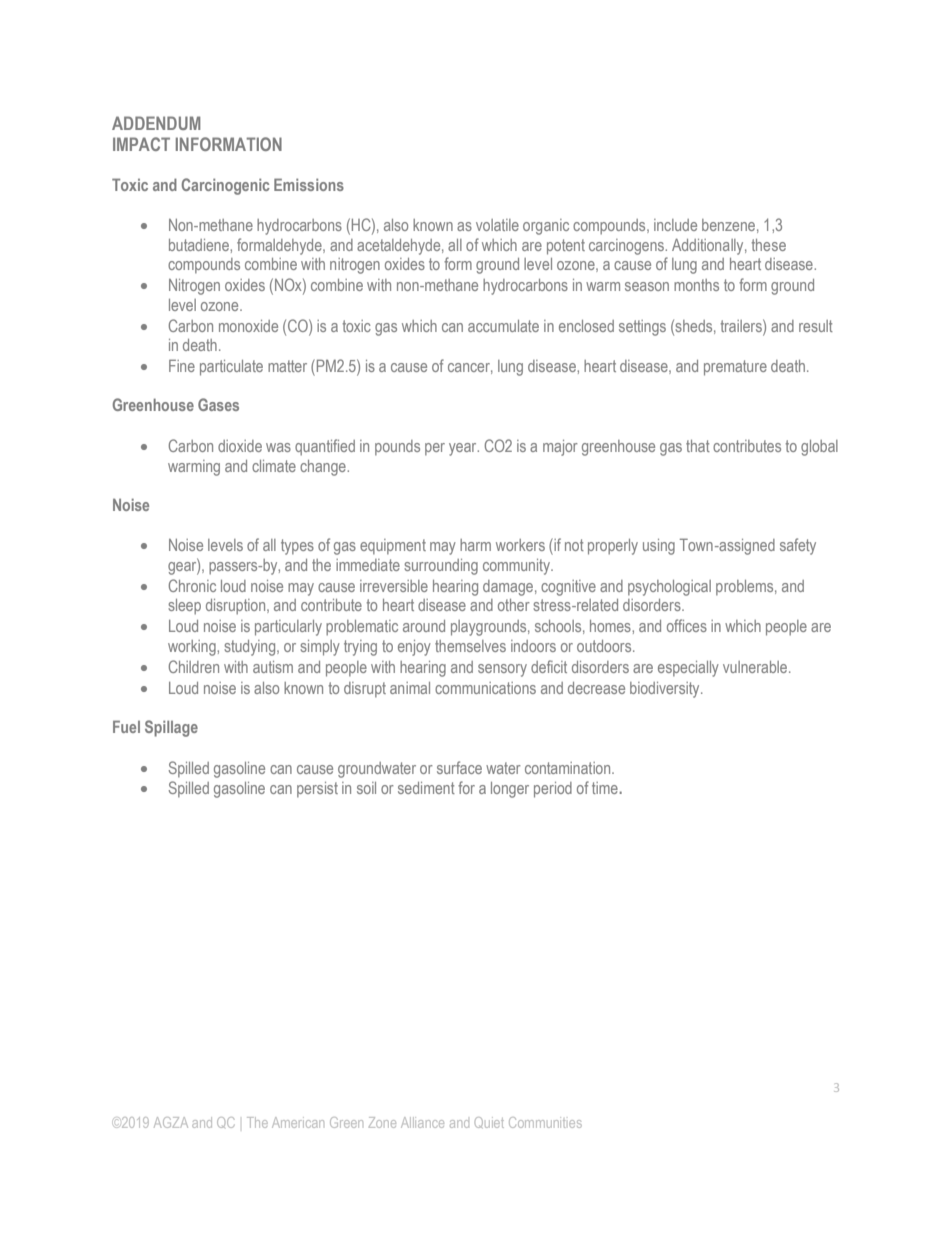  Describe the element at coordinates (735, 368) in the document. I see `premature` at that location.
